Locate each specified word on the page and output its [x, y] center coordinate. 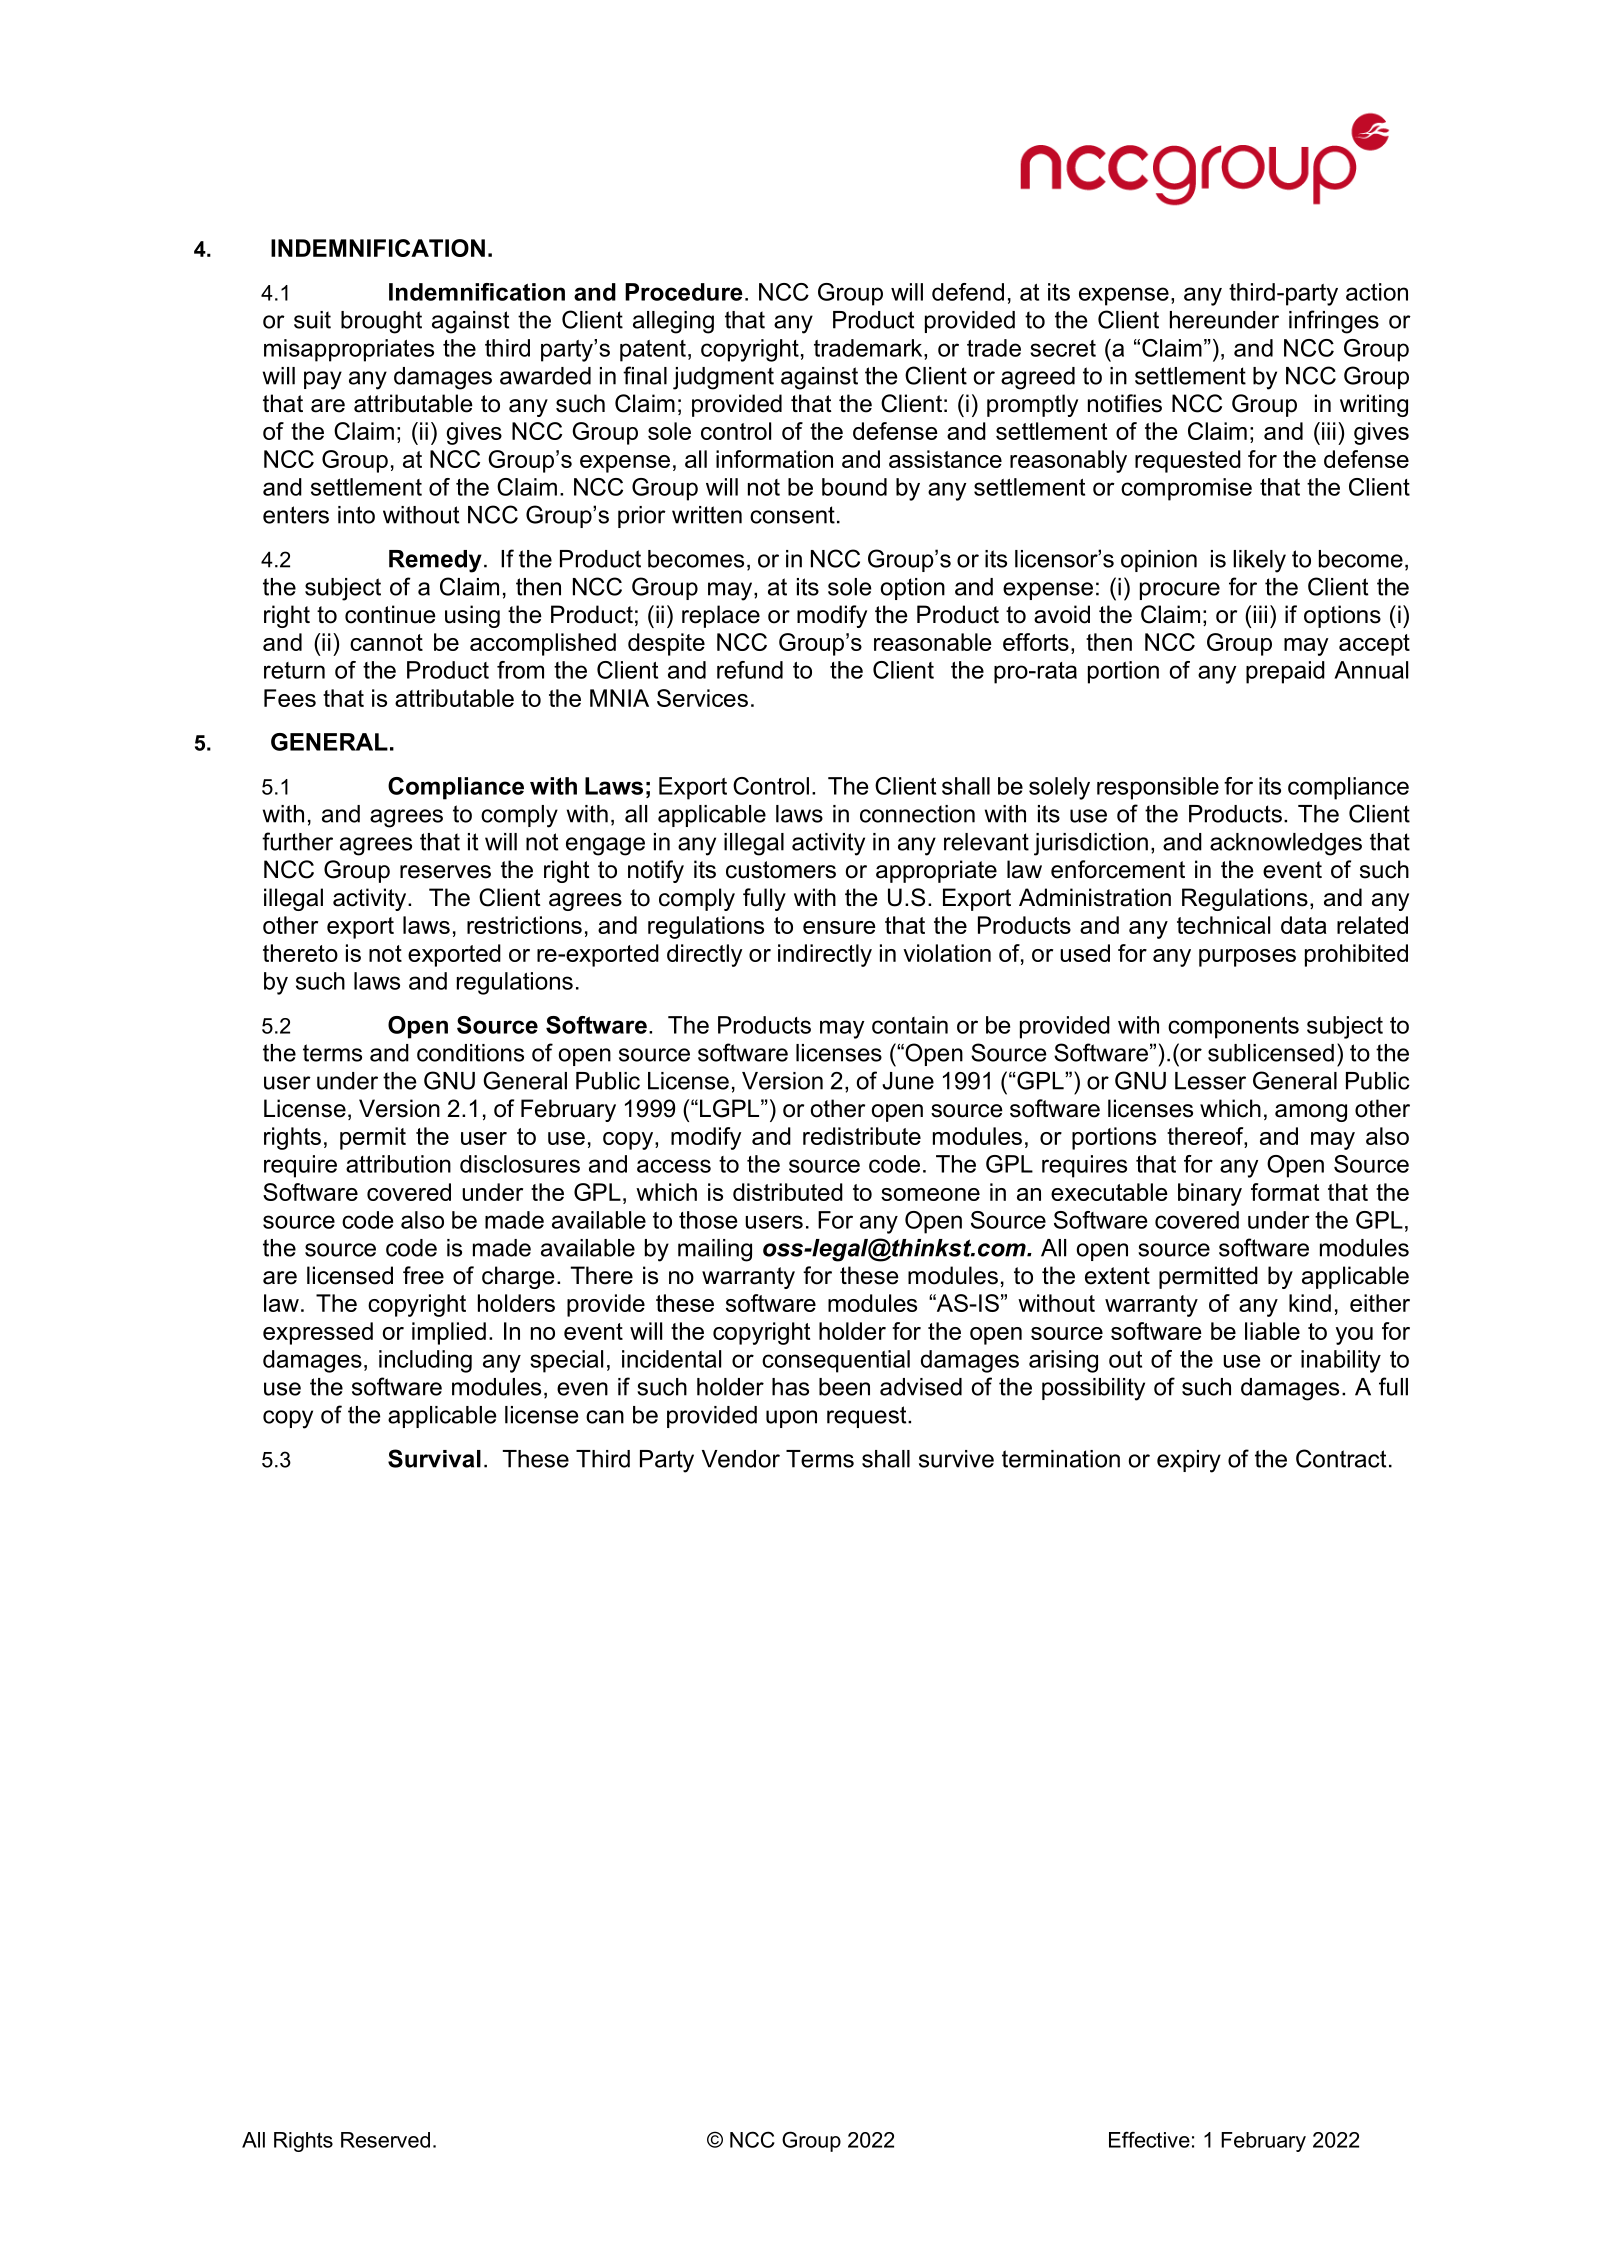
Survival [434, 1458]
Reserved [385, 2140]
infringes [1334, 322]
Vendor [741, 1459]
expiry [1189, 1461]
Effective [1149, 2139]
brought [381, 322]
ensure [839, 927]
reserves [445, 872]
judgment [723, 378]
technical [1223, 925]
